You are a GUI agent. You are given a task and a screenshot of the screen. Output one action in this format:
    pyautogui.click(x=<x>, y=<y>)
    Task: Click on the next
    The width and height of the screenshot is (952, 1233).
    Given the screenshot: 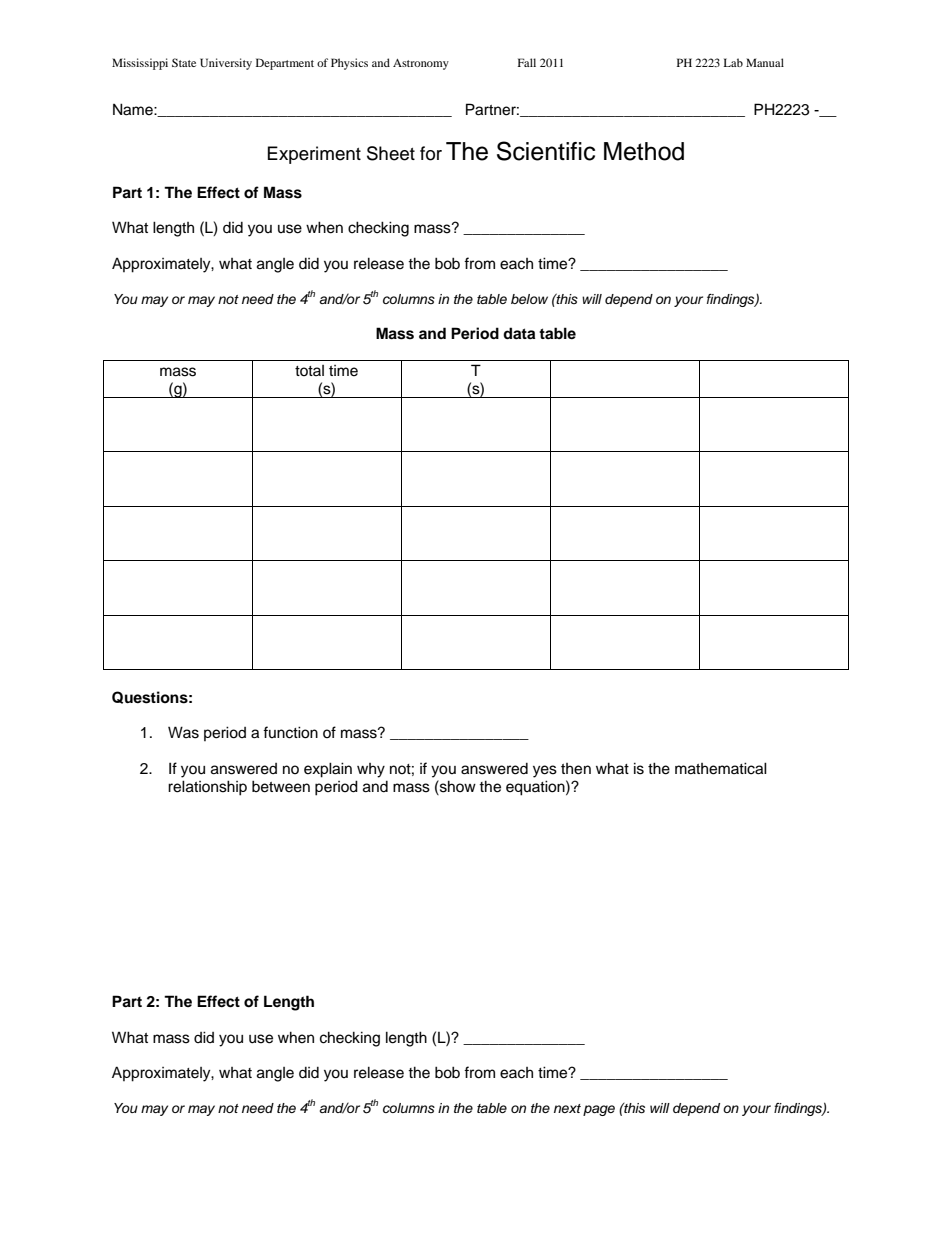 What is the action you would take?
    pyautogui.click(x=567, y=1108)
